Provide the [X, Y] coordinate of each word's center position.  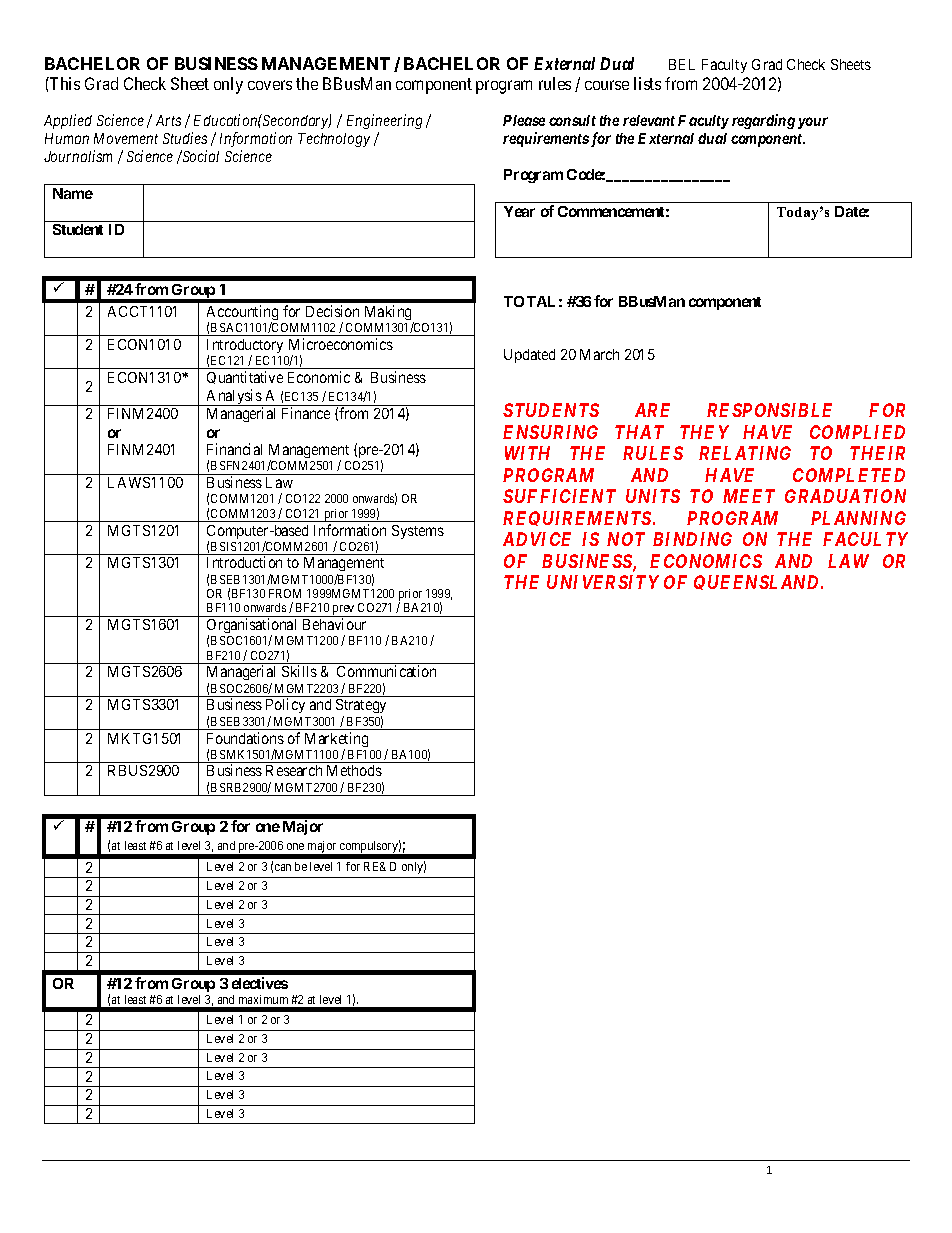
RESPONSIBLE [769, 410]
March [599, 354]
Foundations [245, 738]
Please [524, 120]
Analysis [234, 397]
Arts [168, 120]
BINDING [692, 539]
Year [519, 211]
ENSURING [550, 432]
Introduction [244, 562]
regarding [763, 121]
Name [73, 193]
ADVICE [537, 539]
